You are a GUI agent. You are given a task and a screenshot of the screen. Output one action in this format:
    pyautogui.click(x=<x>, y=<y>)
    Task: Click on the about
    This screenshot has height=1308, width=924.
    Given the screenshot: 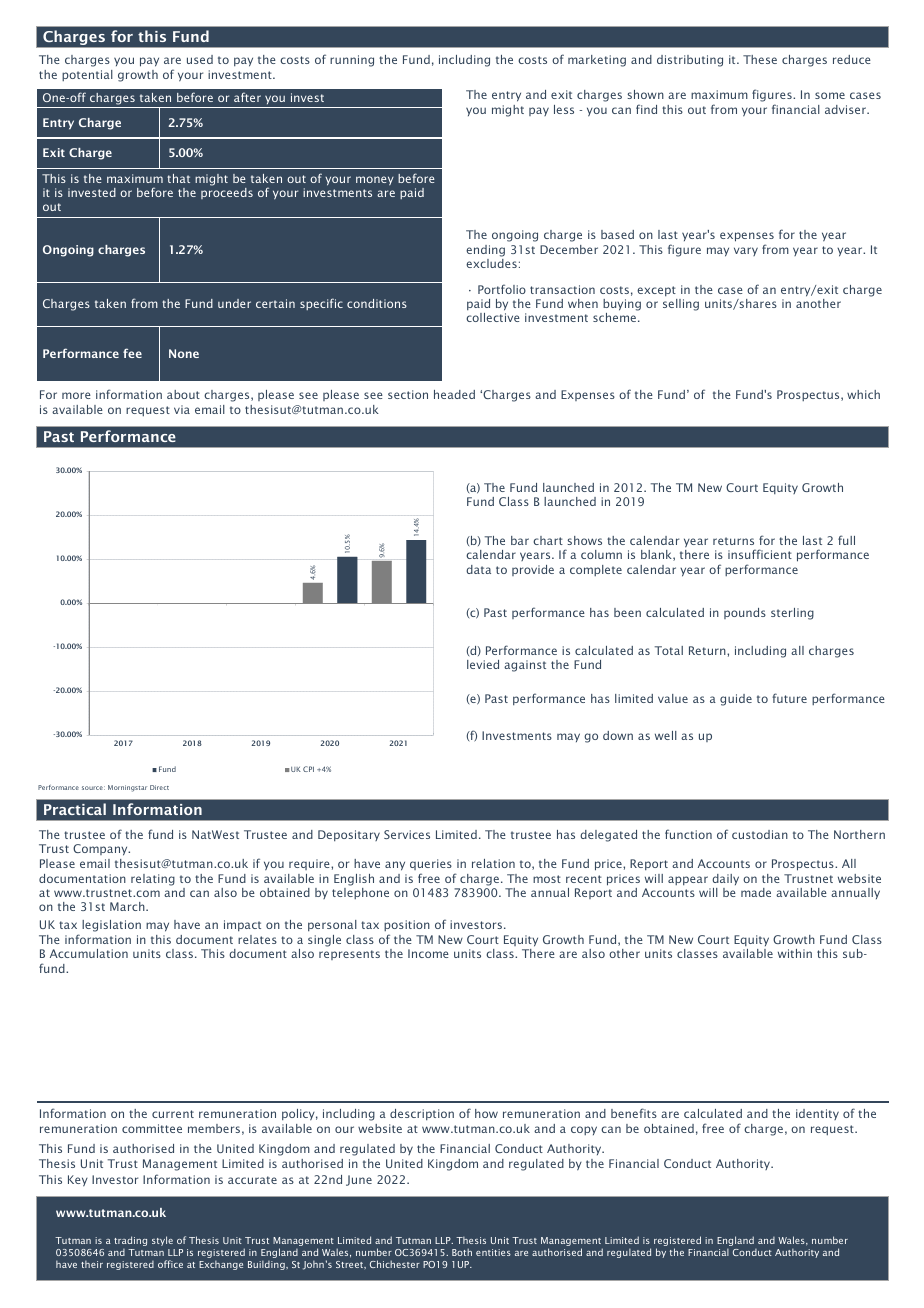 What is the action you would take?
    pyautogui.click(x=183, y=394)
